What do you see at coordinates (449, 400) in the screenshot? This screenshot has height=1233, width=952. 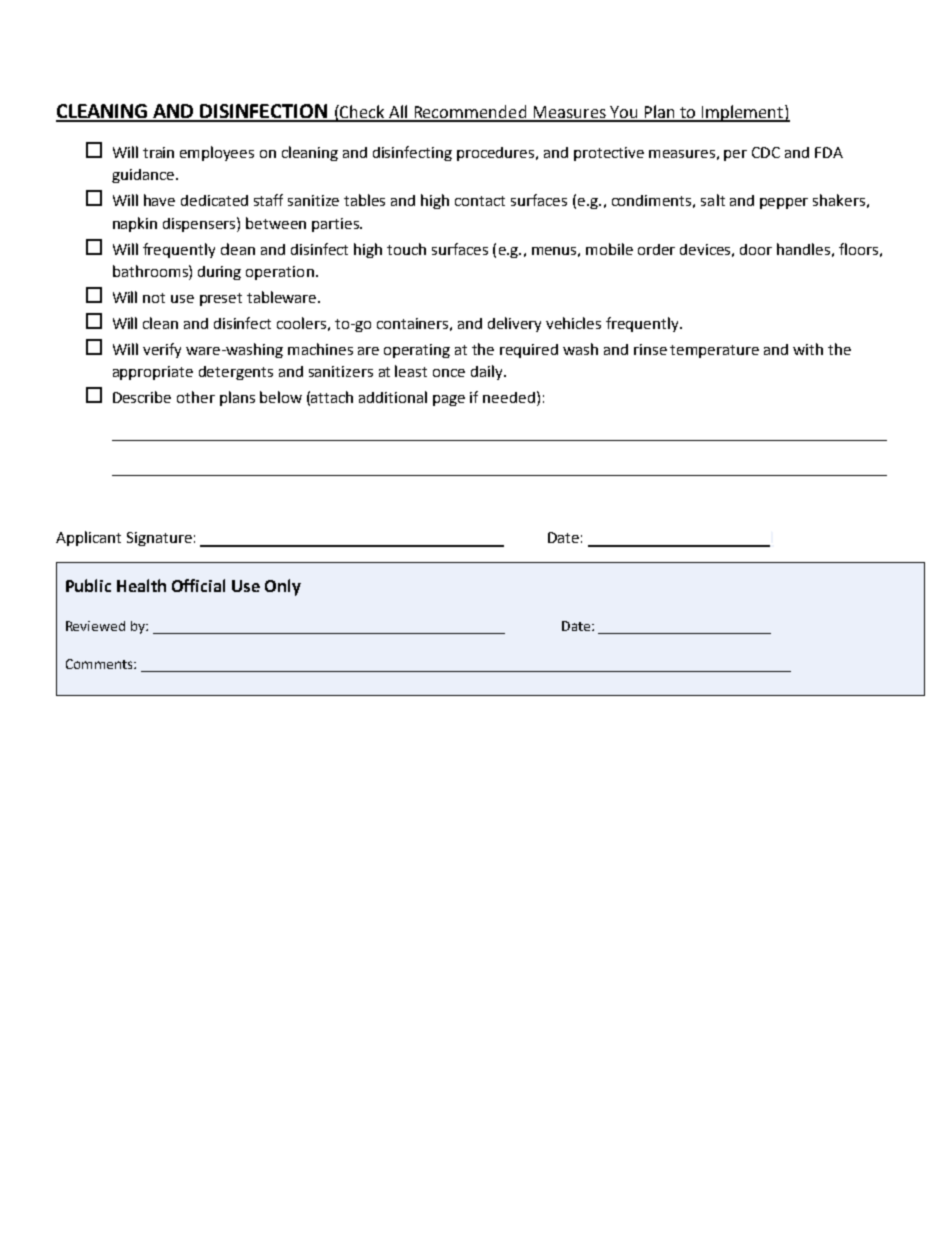 I see `page` at bounding box center [449, 400].
